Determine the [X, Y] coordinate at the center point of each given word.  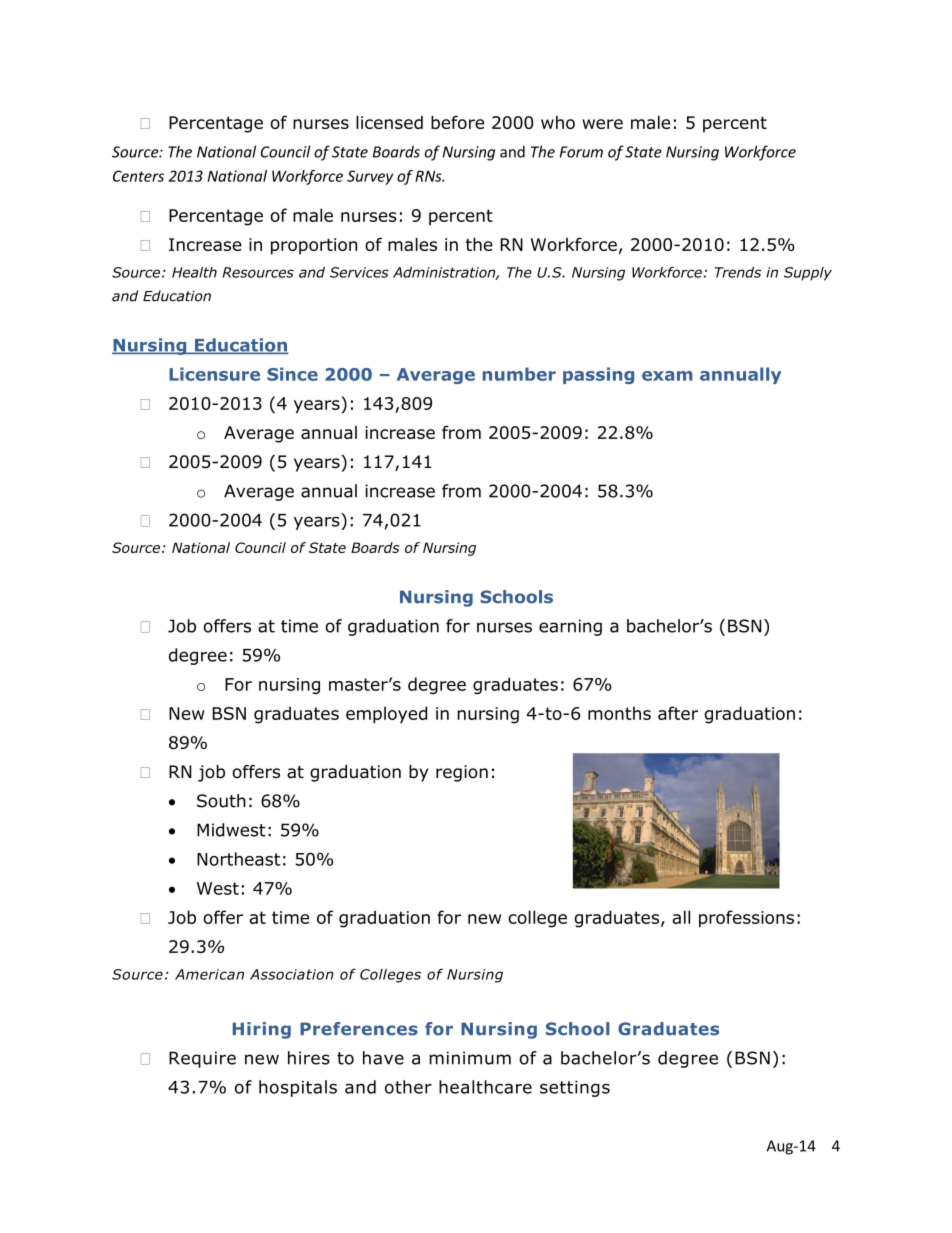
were [602, 124]
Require [202, 1059]
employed [386, 715]
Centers [138, 176]
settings [575, 1088]
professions [746, 919]
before [457, 122]
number [519, 374]
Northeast [238, 859]
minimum [470, 1058]
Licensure [214, 374]
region [462, 773]
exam [667, 376]
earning [570, 627]
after [678, 713]
